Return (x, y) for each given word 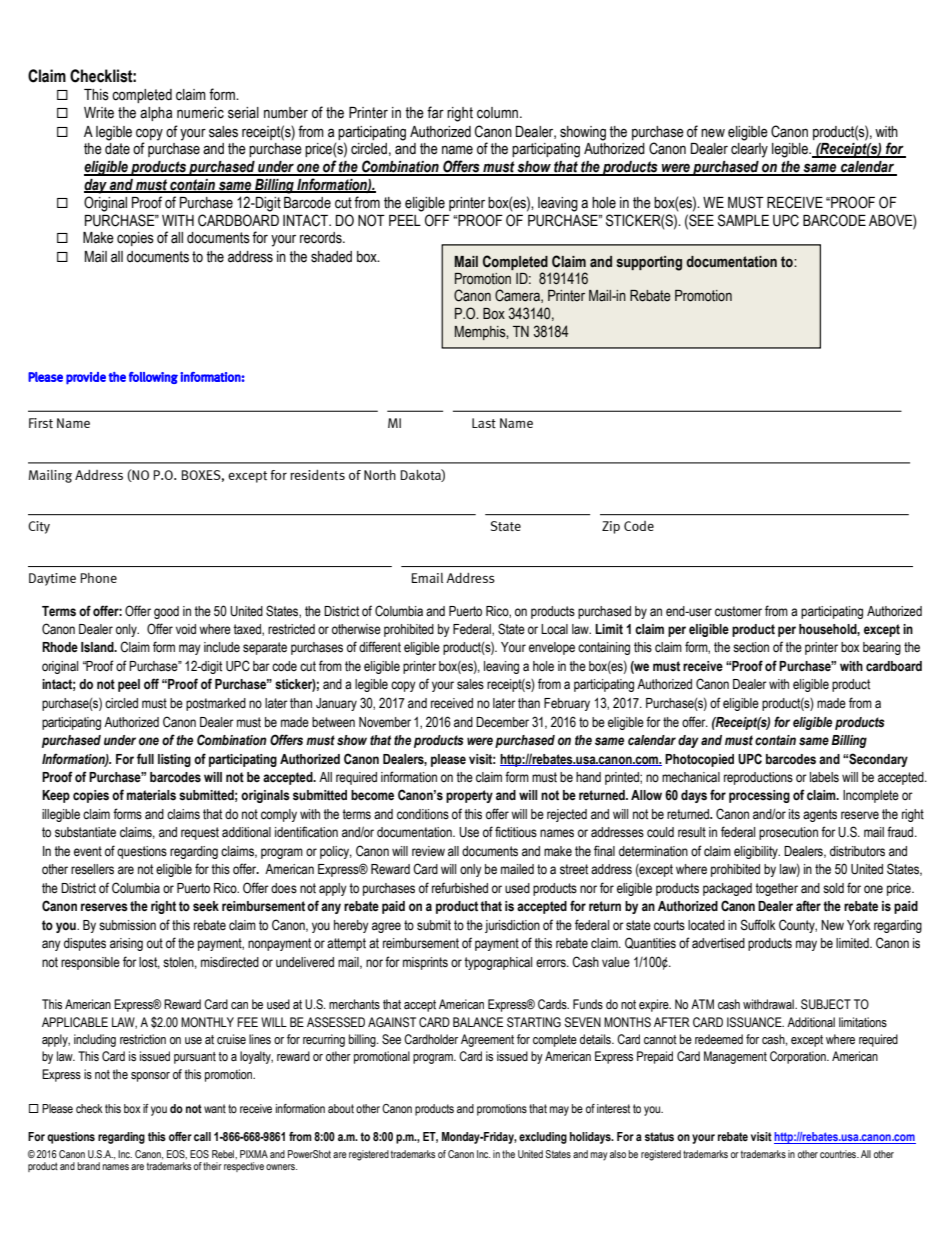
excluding (543, 1138)
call (202, 1136)
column (499, 113)
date (117, 149)
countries (839, 1154)
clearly (749, 150)
